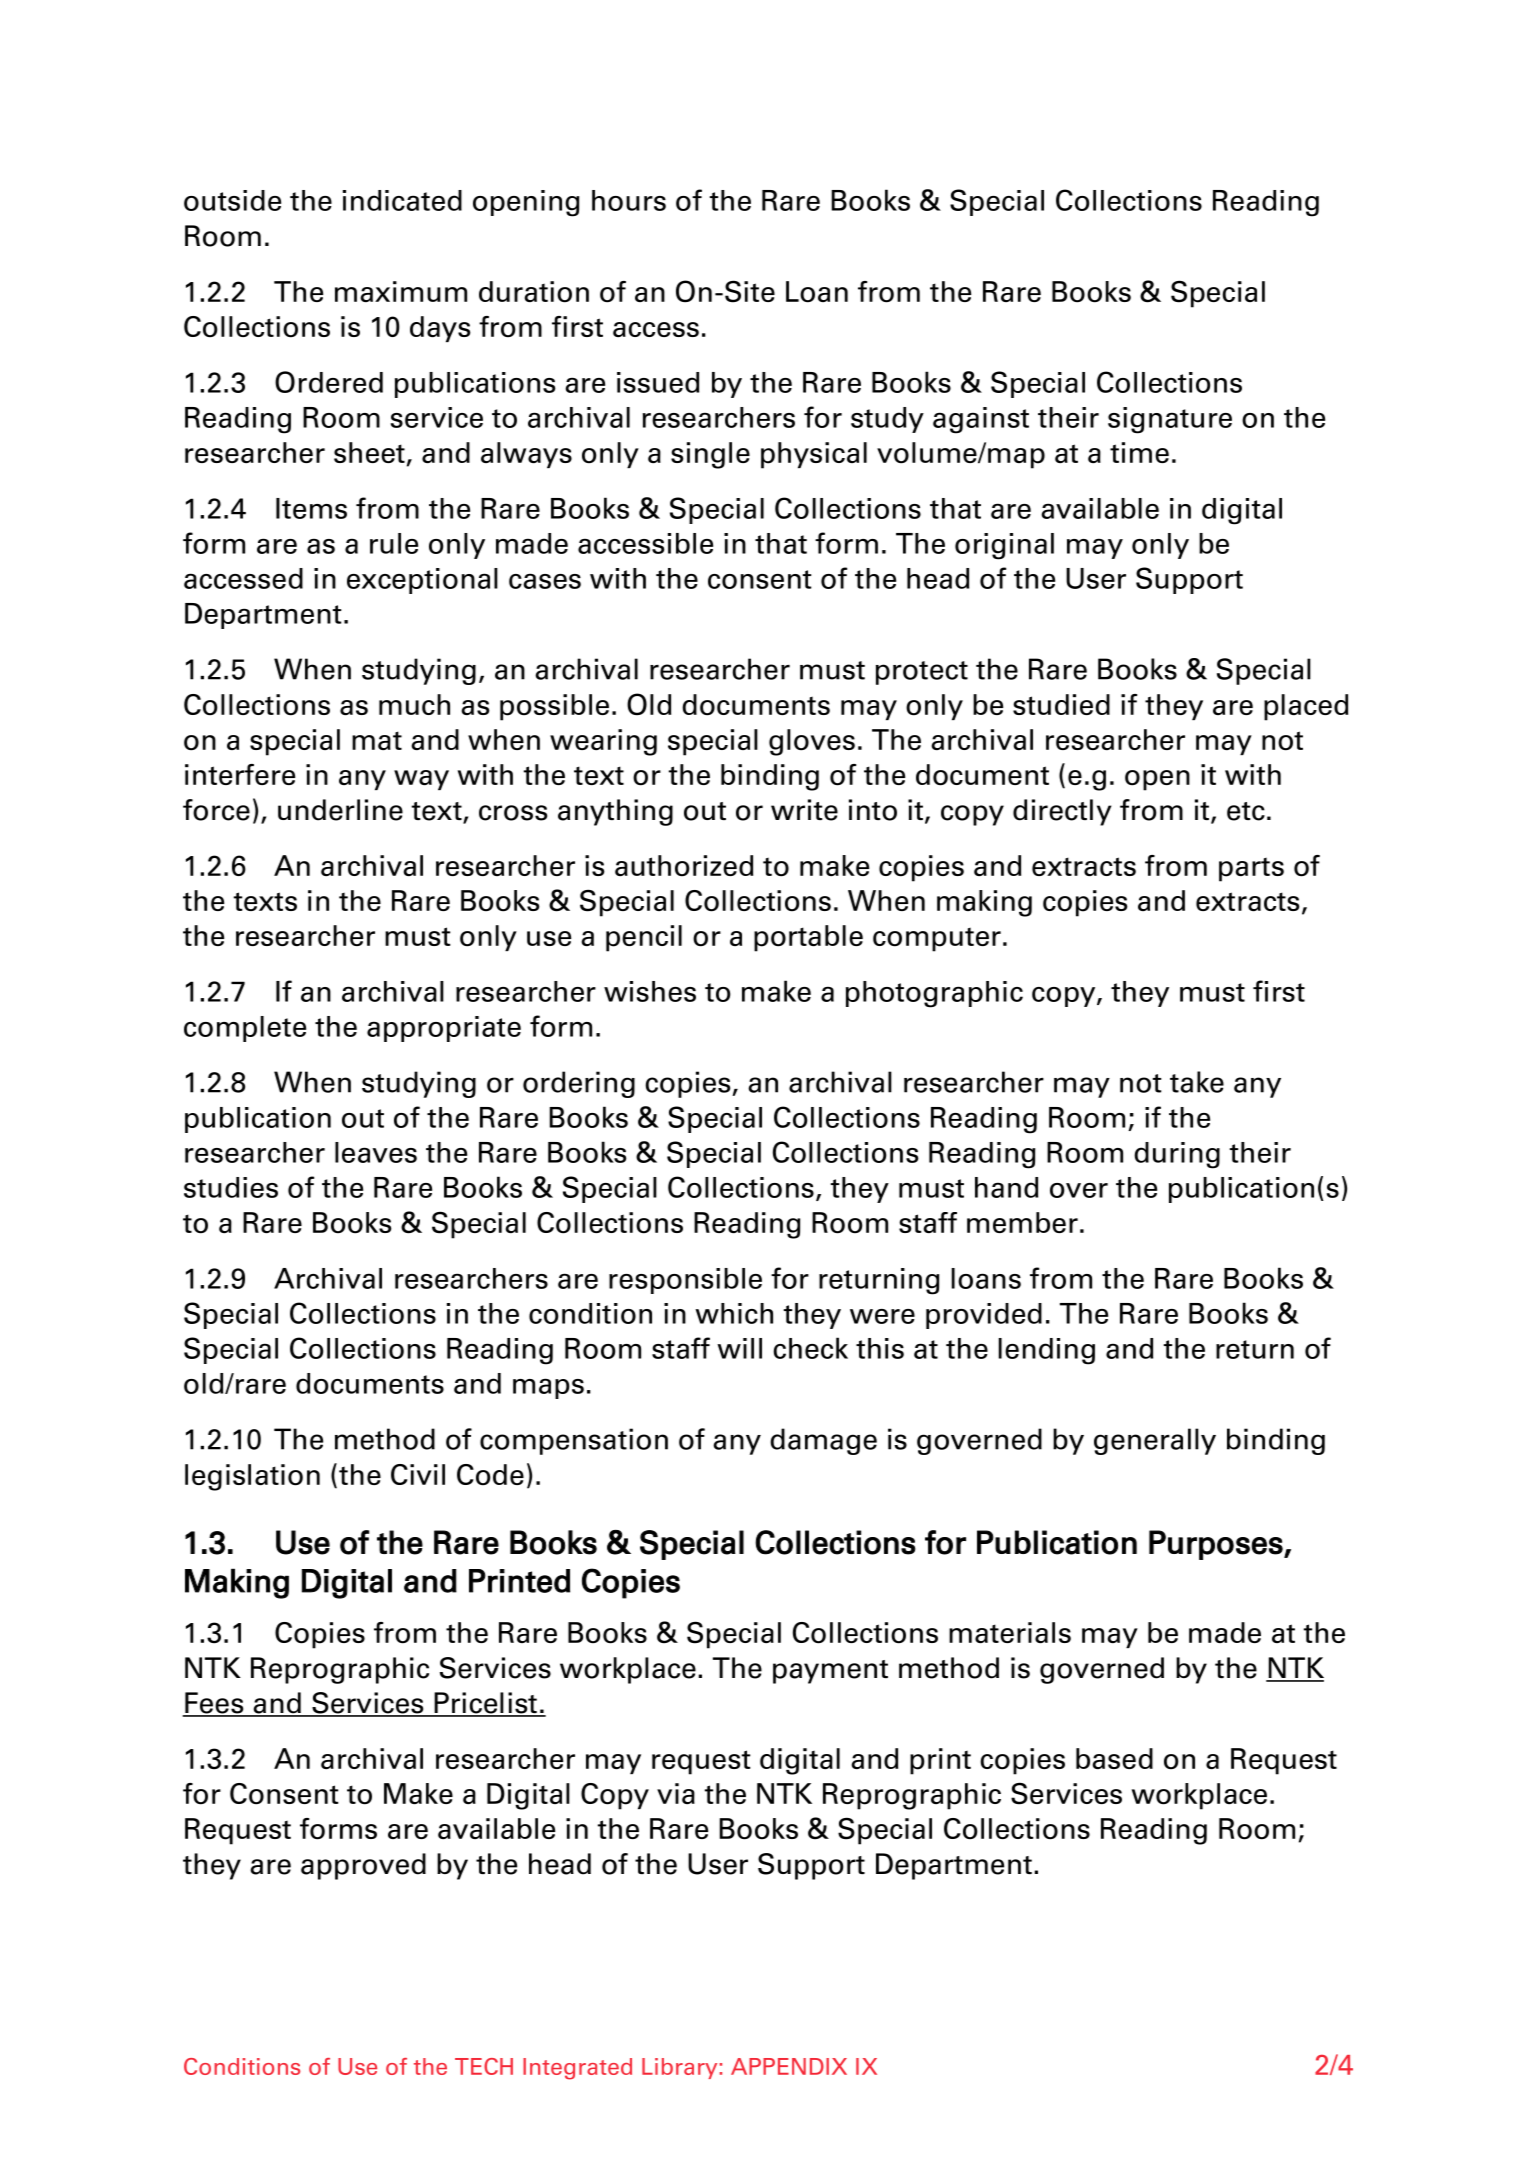 The width and height of the screenshot is (1536, 2173). Describe the element at coordinates (1170, 420) in the screenshot. I see `signature` at that location.
